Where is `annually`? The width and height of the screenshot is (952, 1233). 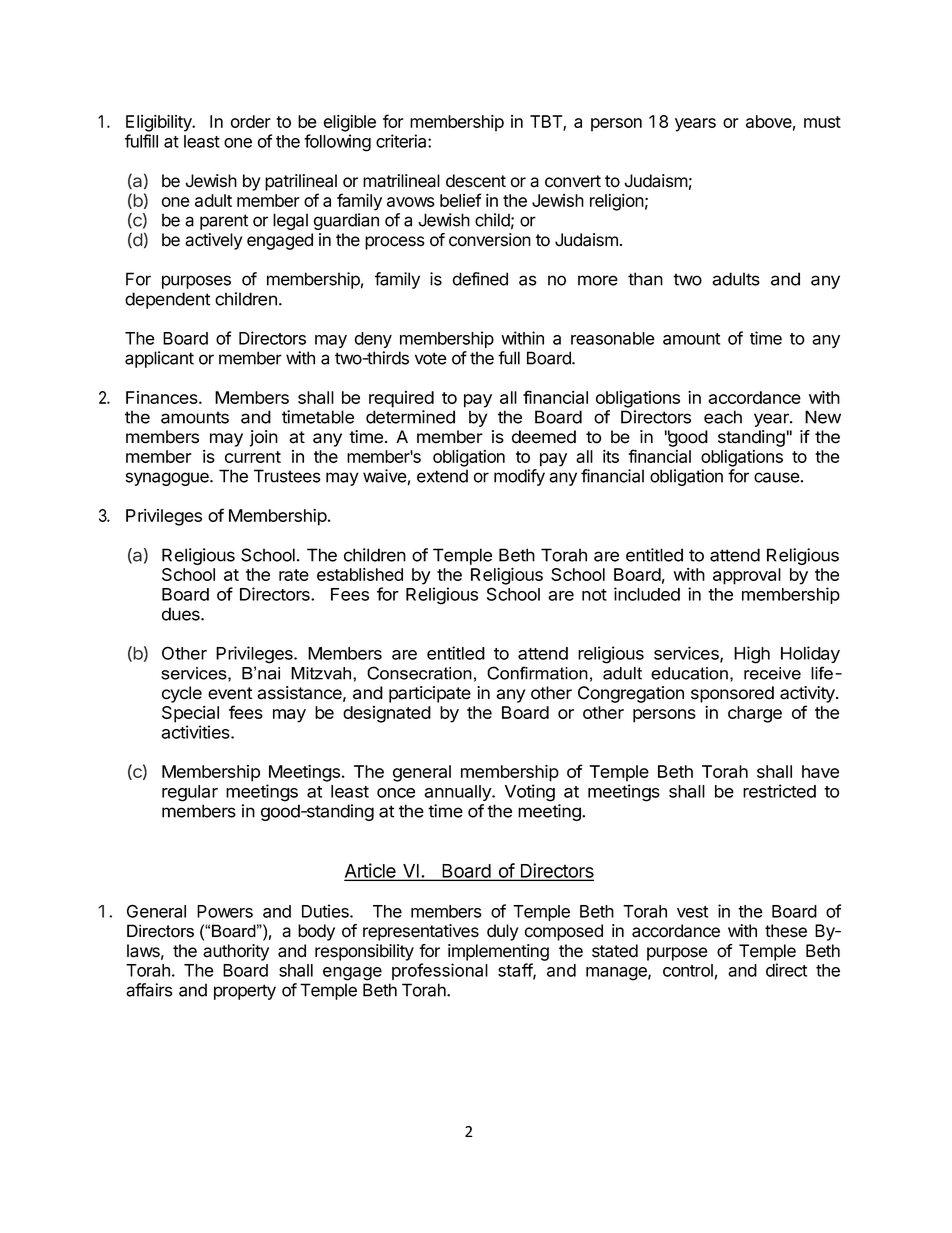
annually is located at coordinates (458, 793).
